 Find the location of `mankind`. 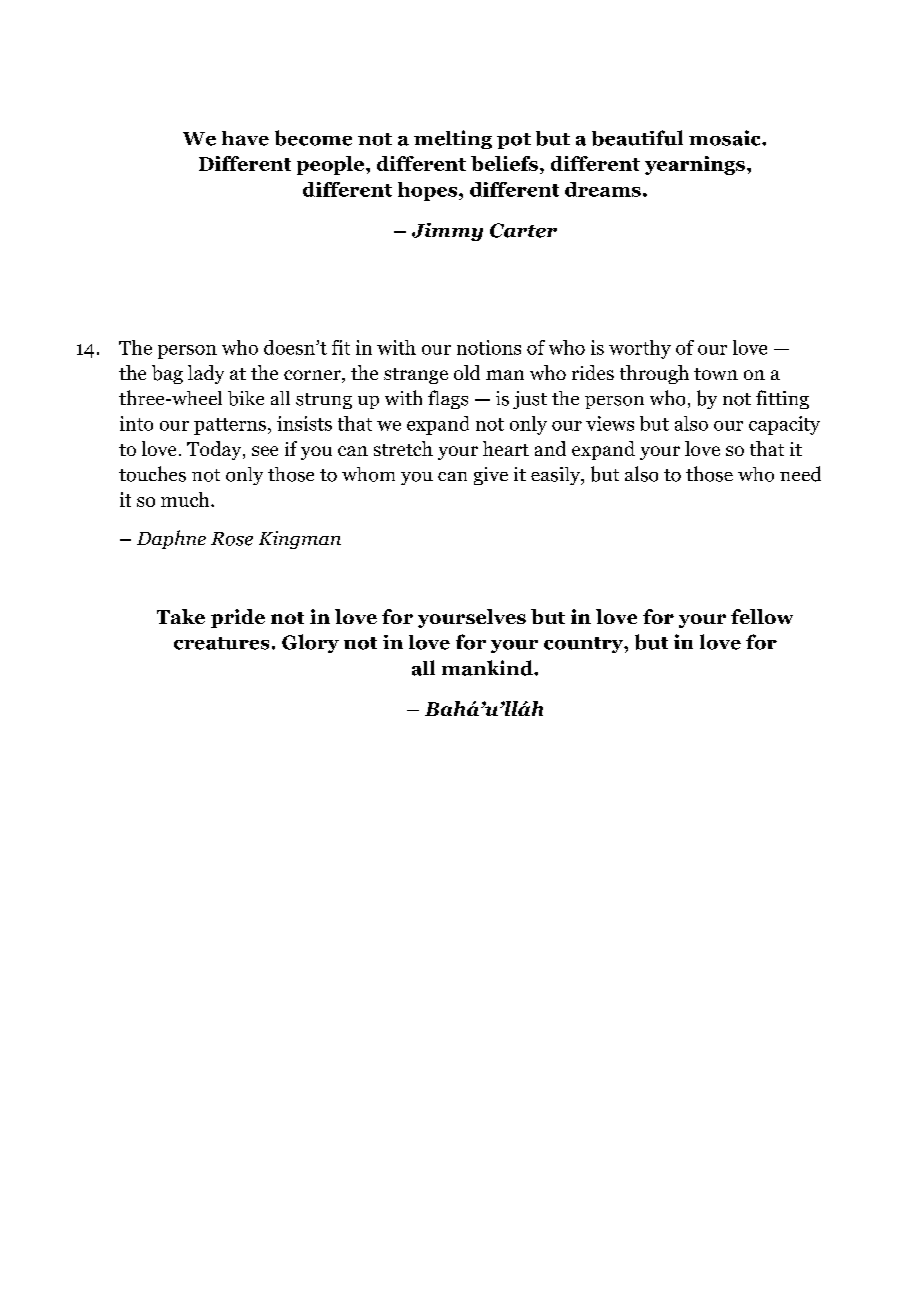

mankind is located at coordinates (488, 668).
